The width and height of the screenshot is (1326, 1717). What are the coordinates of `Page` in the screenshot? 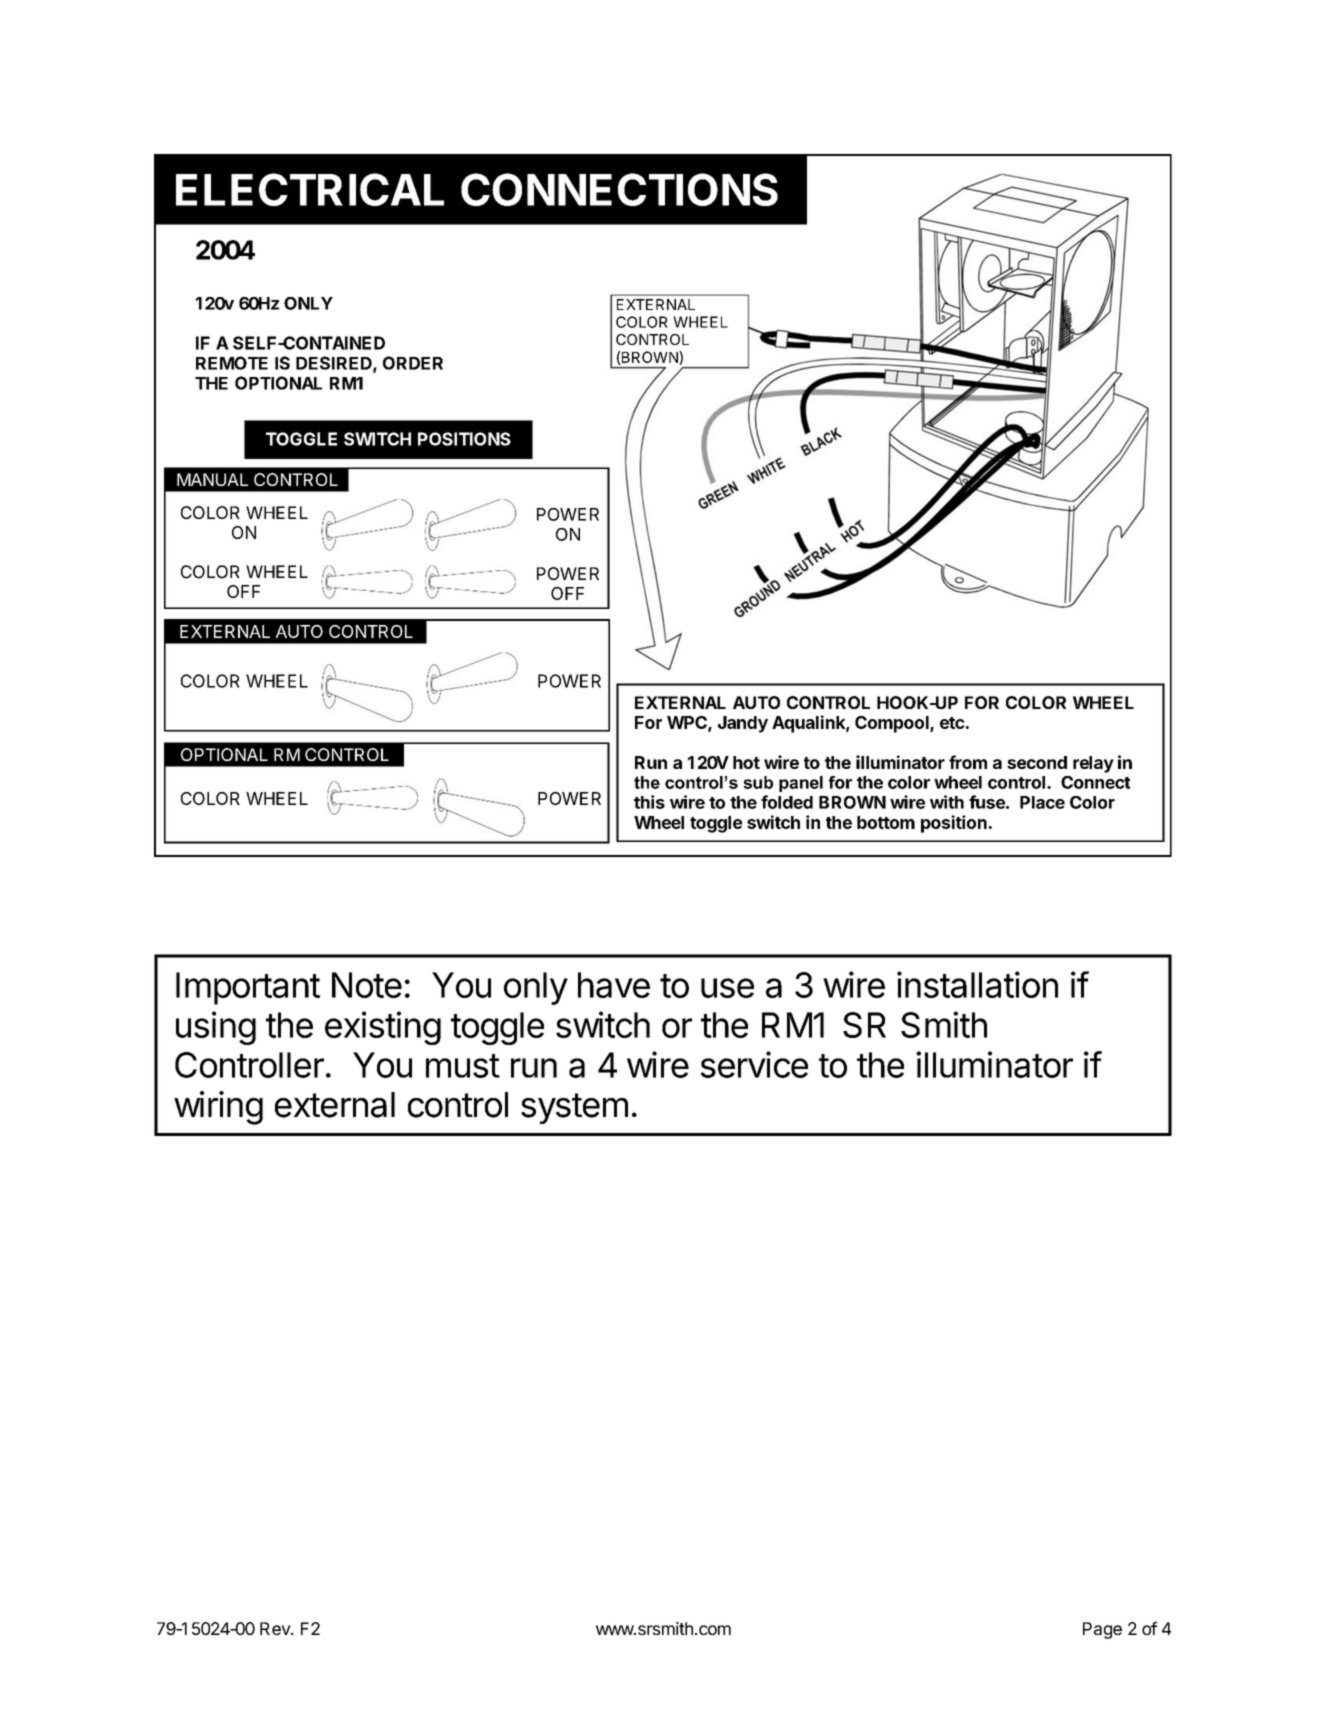 It's located at (1102, 1630).
